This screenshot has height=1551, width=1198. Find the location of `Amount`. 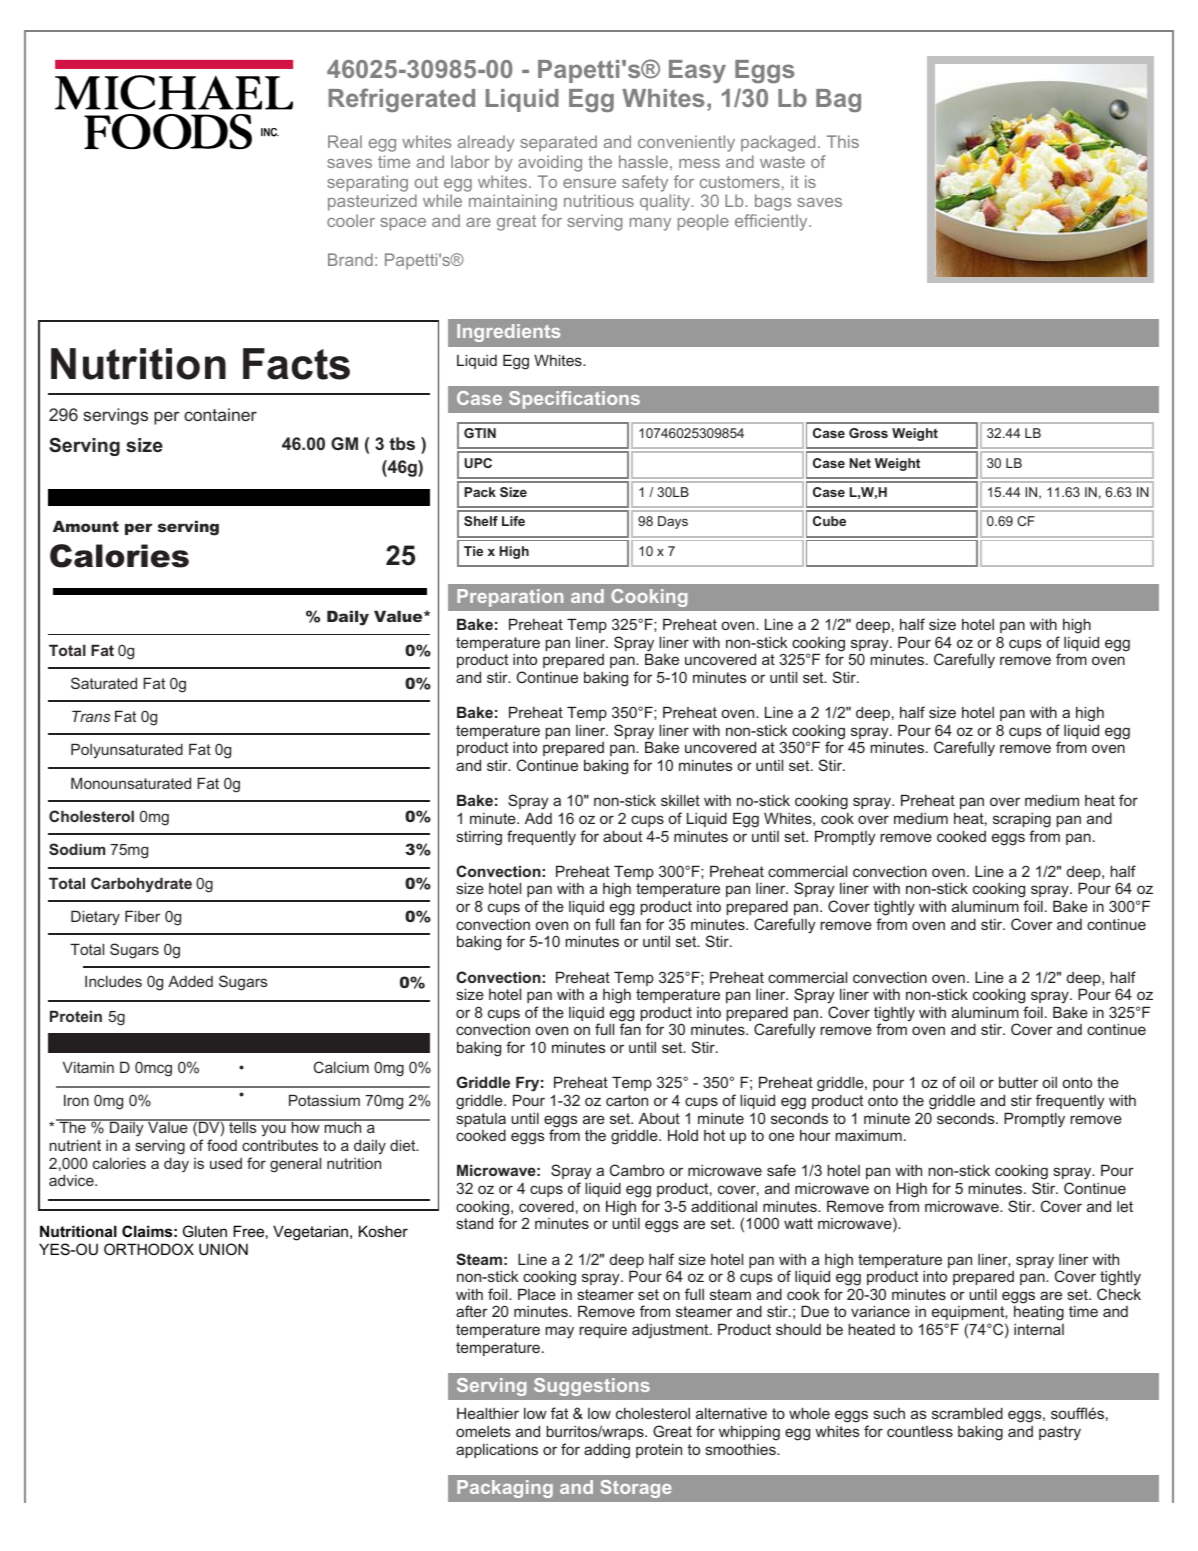

Amount is located at coordinates (86, 526).
